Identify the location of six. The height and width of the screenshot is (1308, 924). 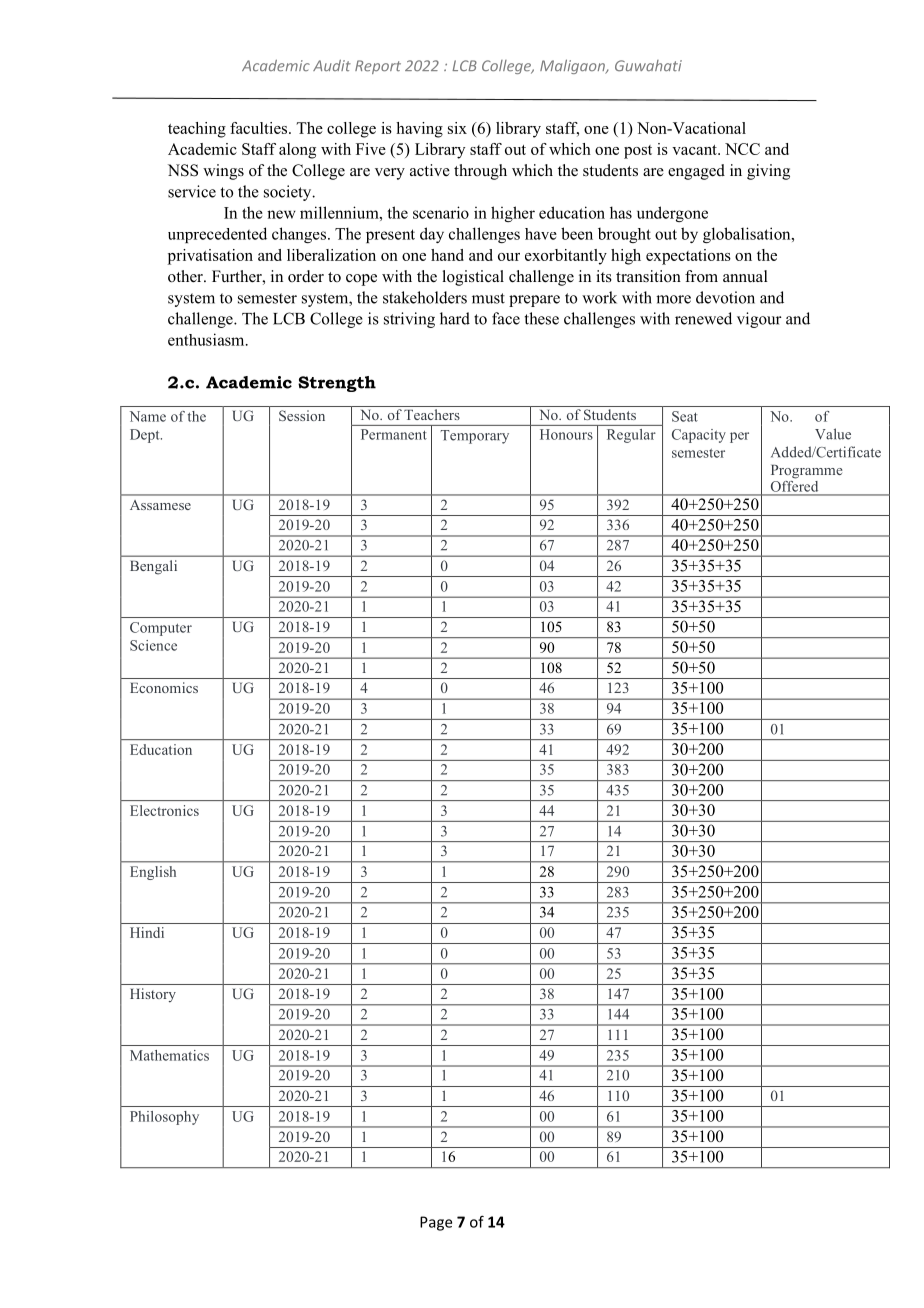
(457, 128).
